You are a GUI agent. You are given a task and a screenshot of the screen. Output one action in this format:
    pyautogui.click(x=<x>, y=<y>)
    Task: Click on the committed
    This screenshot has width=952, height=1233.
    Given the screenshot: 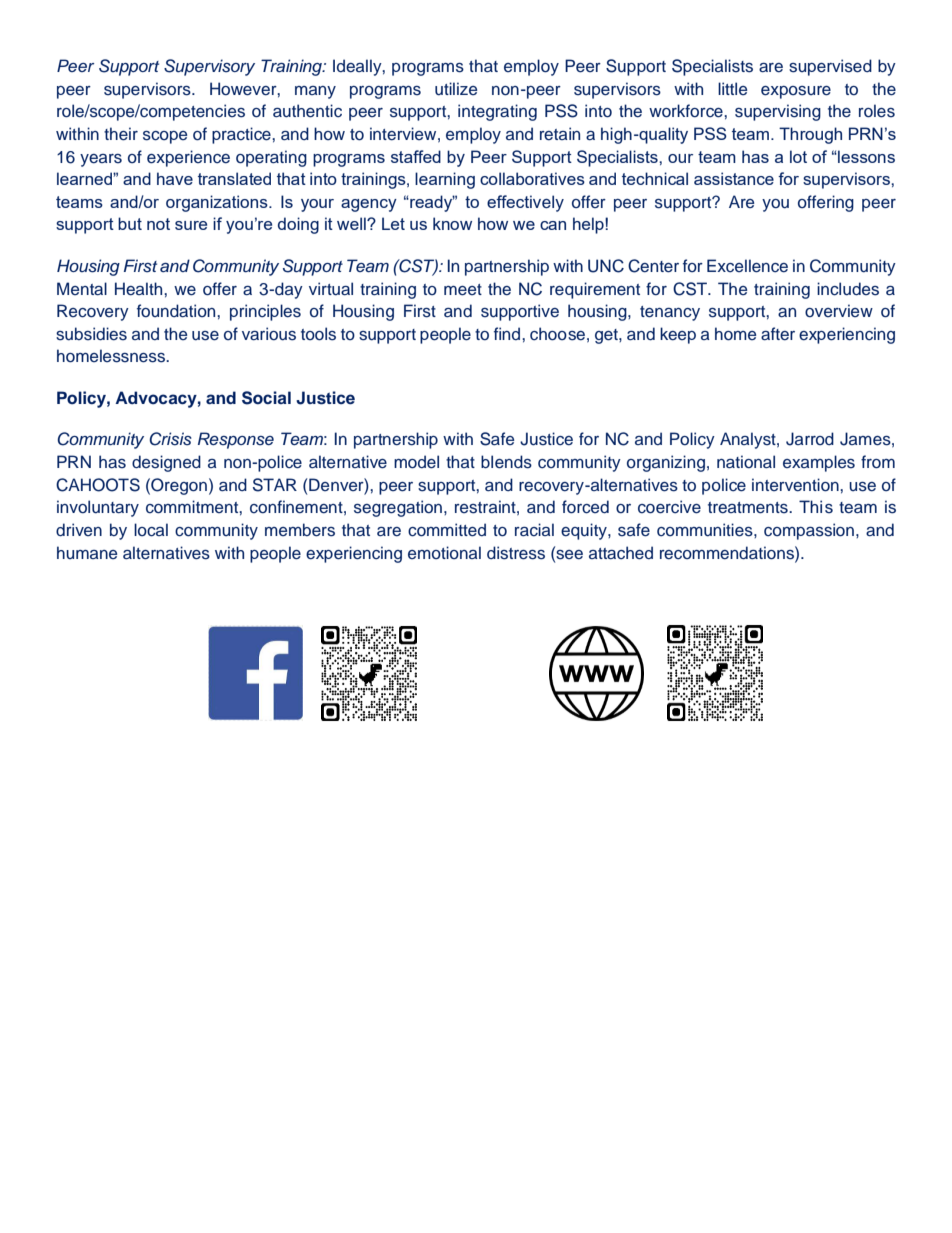 What is the action you would take?
    pyautogui.click(x=447, y=530)
